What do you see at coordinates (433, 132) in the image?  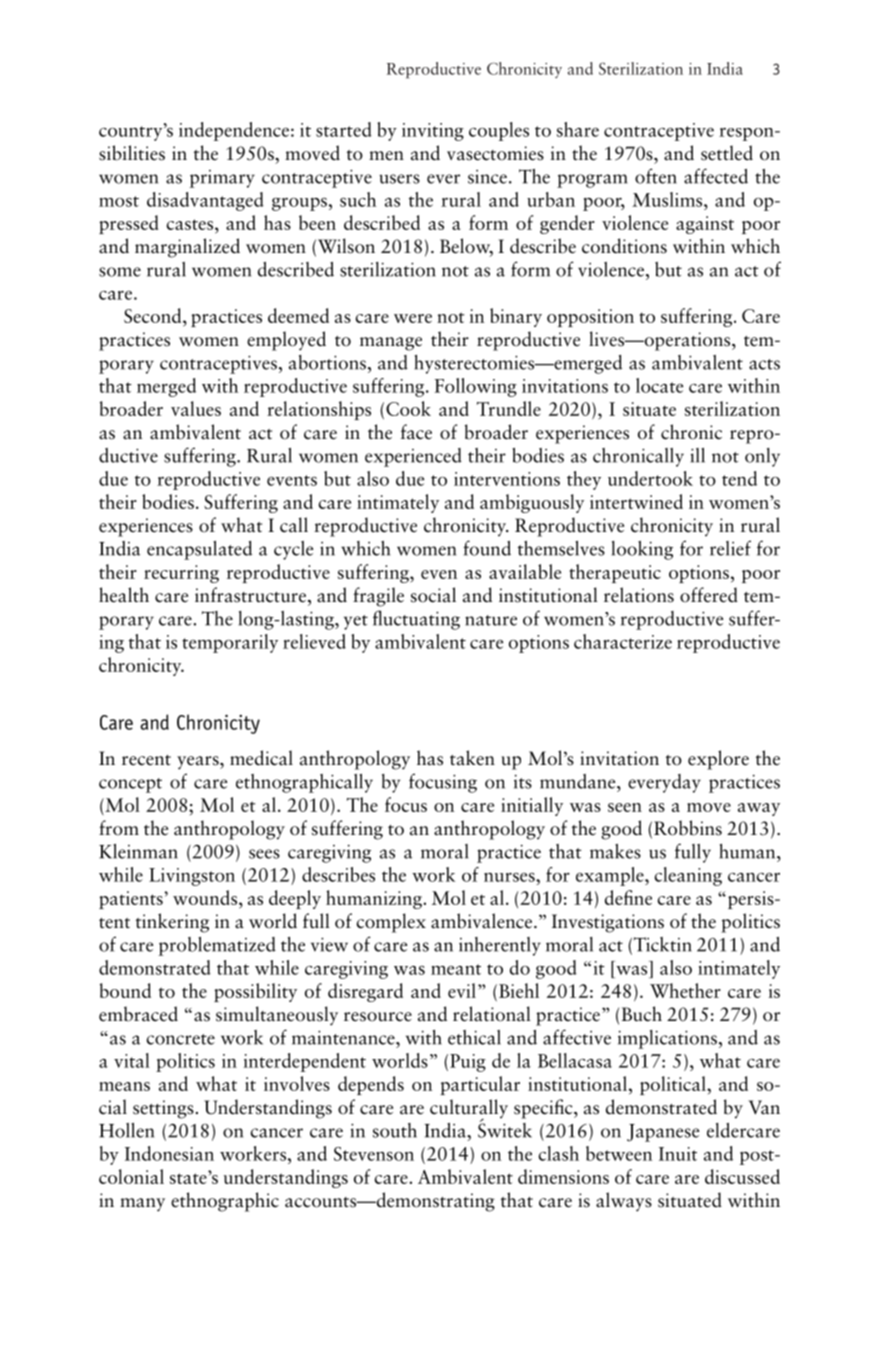 I see `inviting` at bounding box center [433, 132].
